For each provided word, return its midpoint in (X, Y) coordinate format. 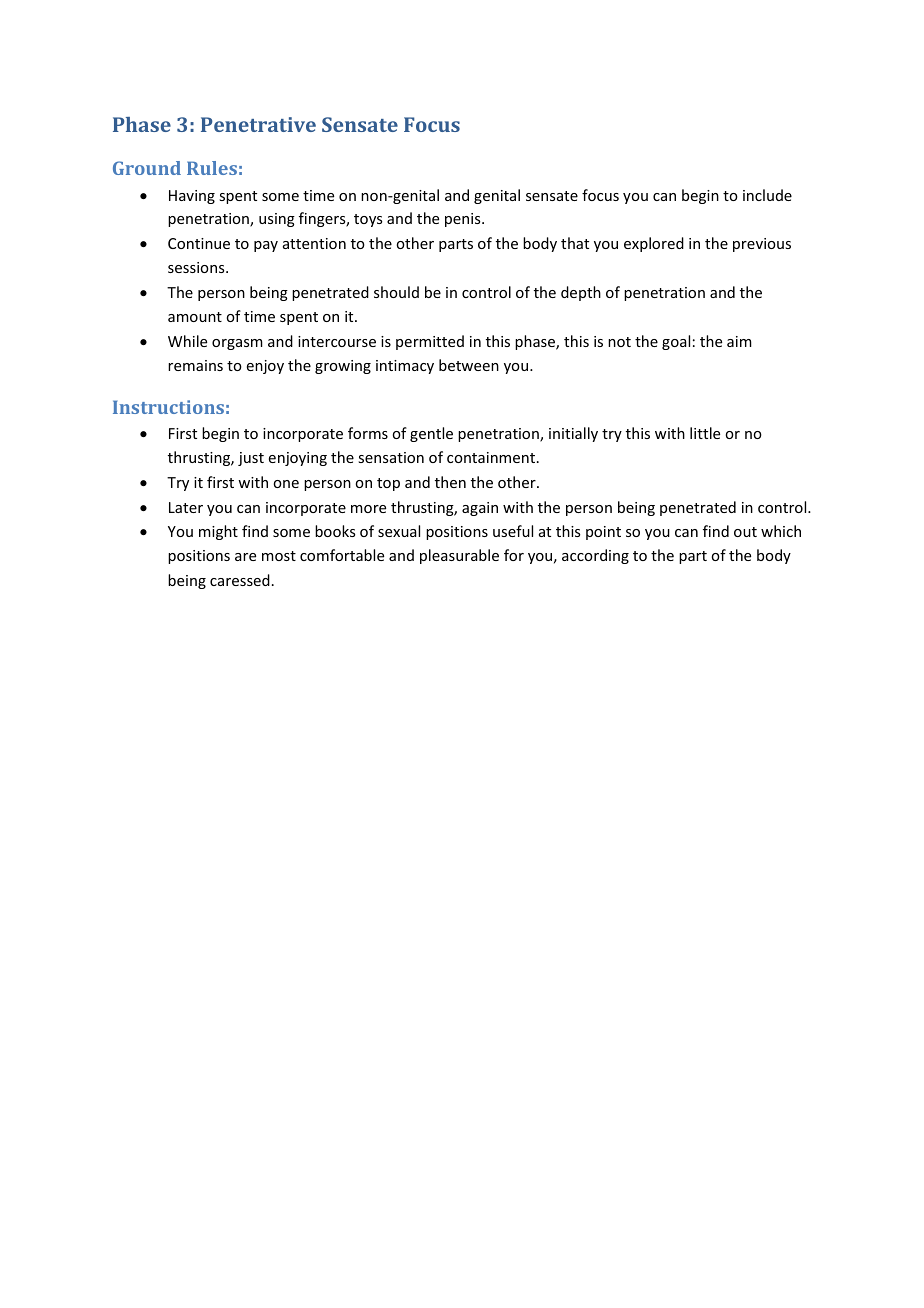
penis (464, 220)
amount (195, 317)
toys (368, 220)
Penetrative (258, 124)
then (450, 482)
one (286, 484)
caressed (240, 580)
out (745, 532)
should (396, 292)
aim (739, 341)
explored (654, 244)
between (469, 365)
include (767, 195)
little (705, 433)
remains (195, 365)
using (277, 220)
